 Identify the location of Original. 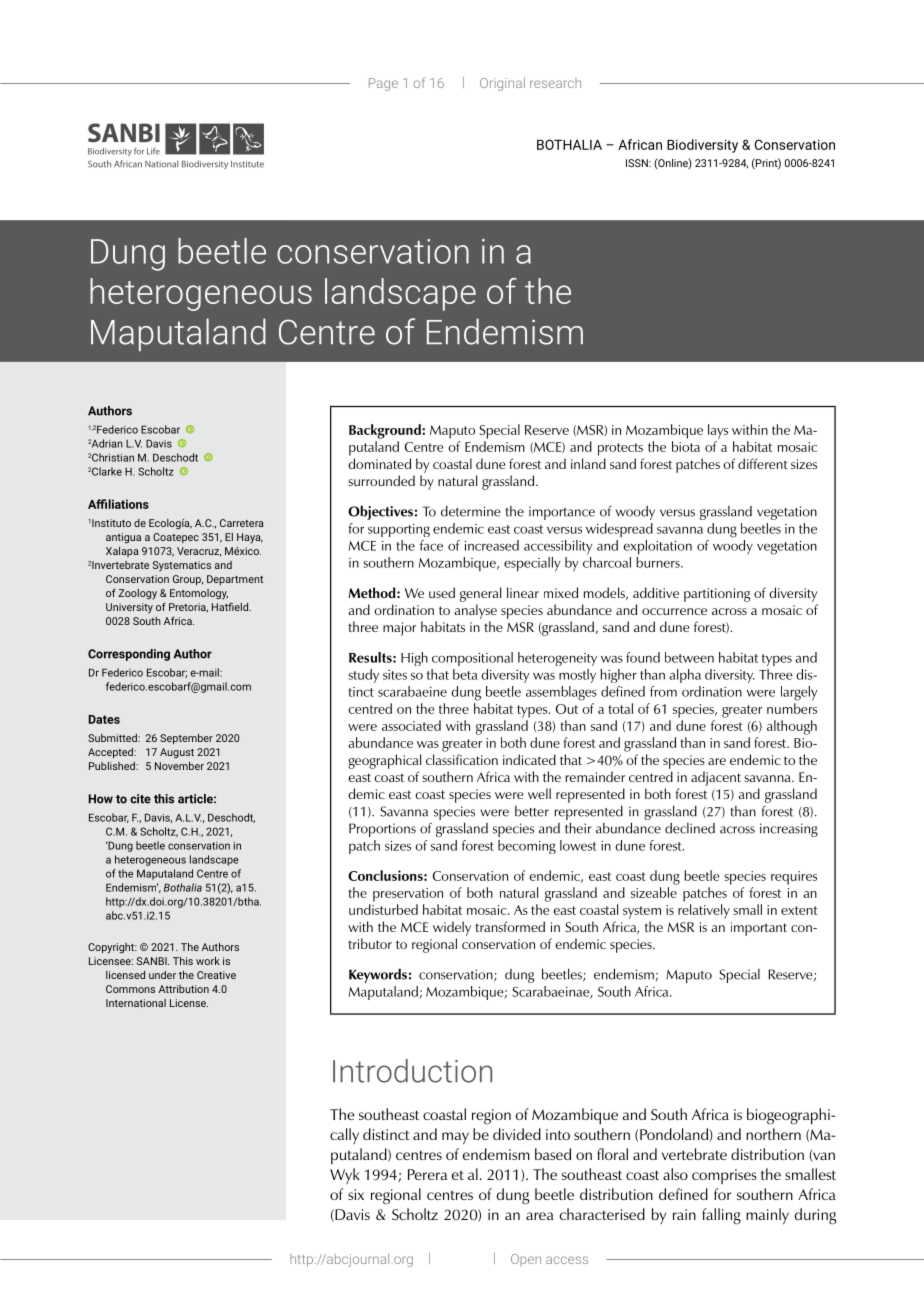
(502, 84).
